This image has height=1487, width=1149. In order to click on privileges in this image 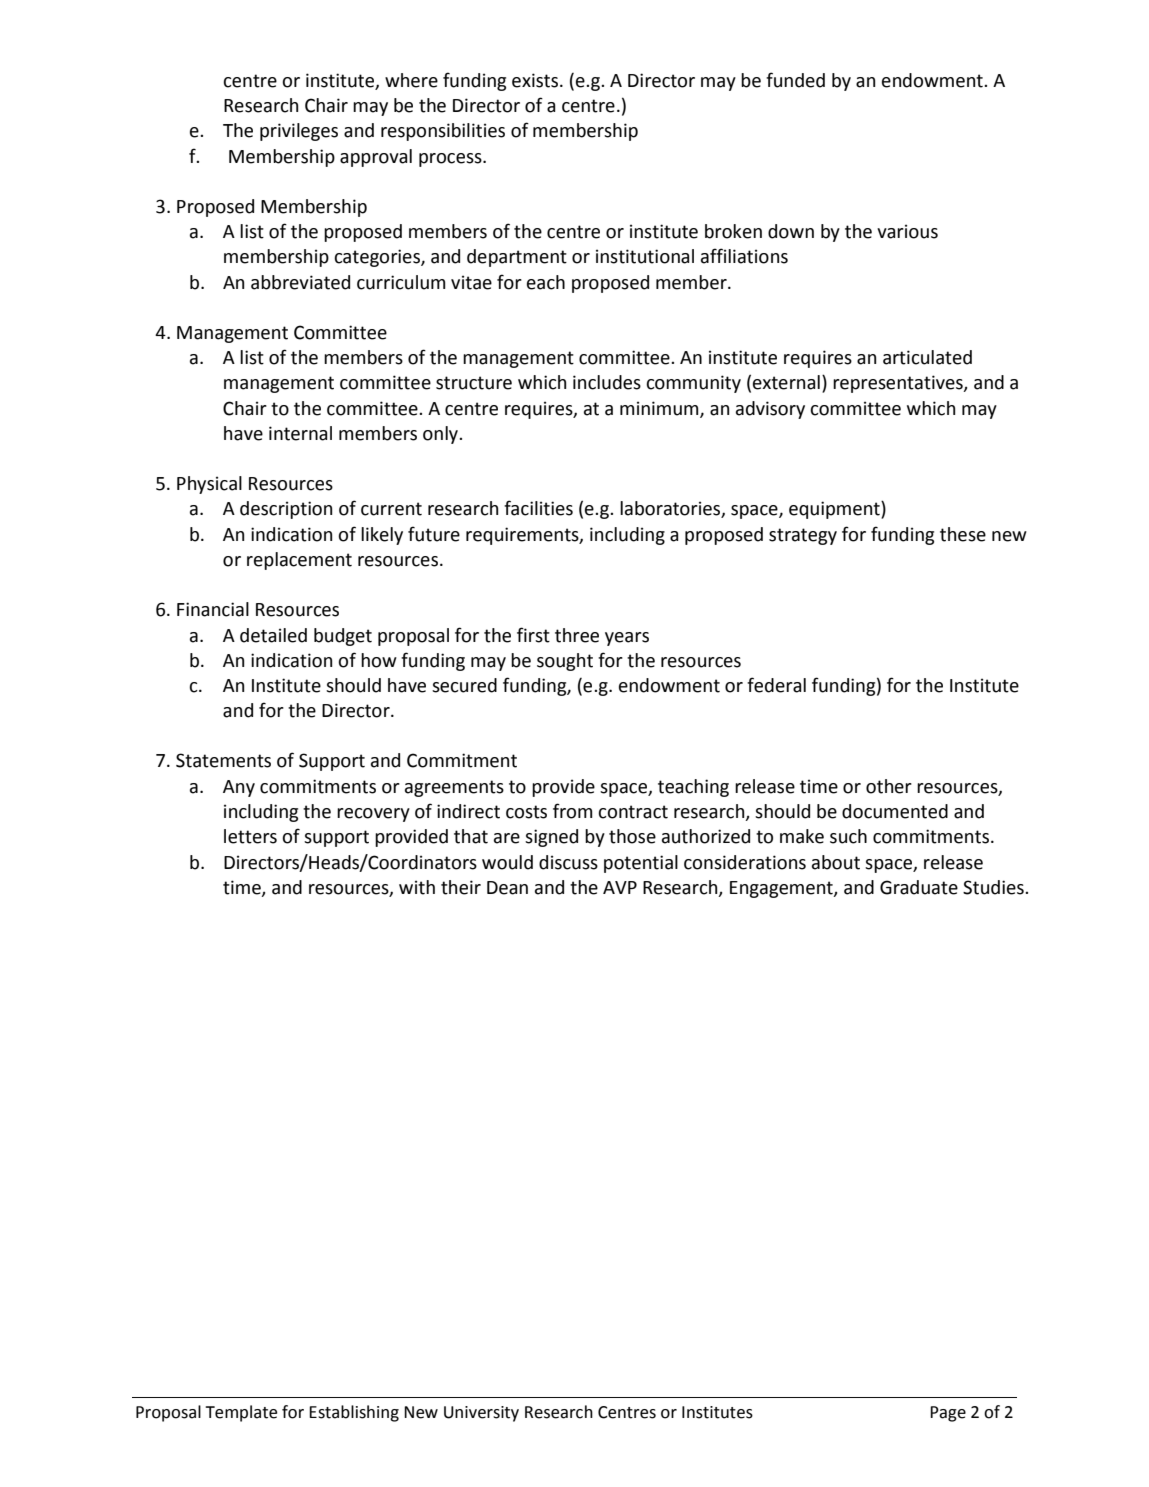, I will do `click(299, 132)`.
